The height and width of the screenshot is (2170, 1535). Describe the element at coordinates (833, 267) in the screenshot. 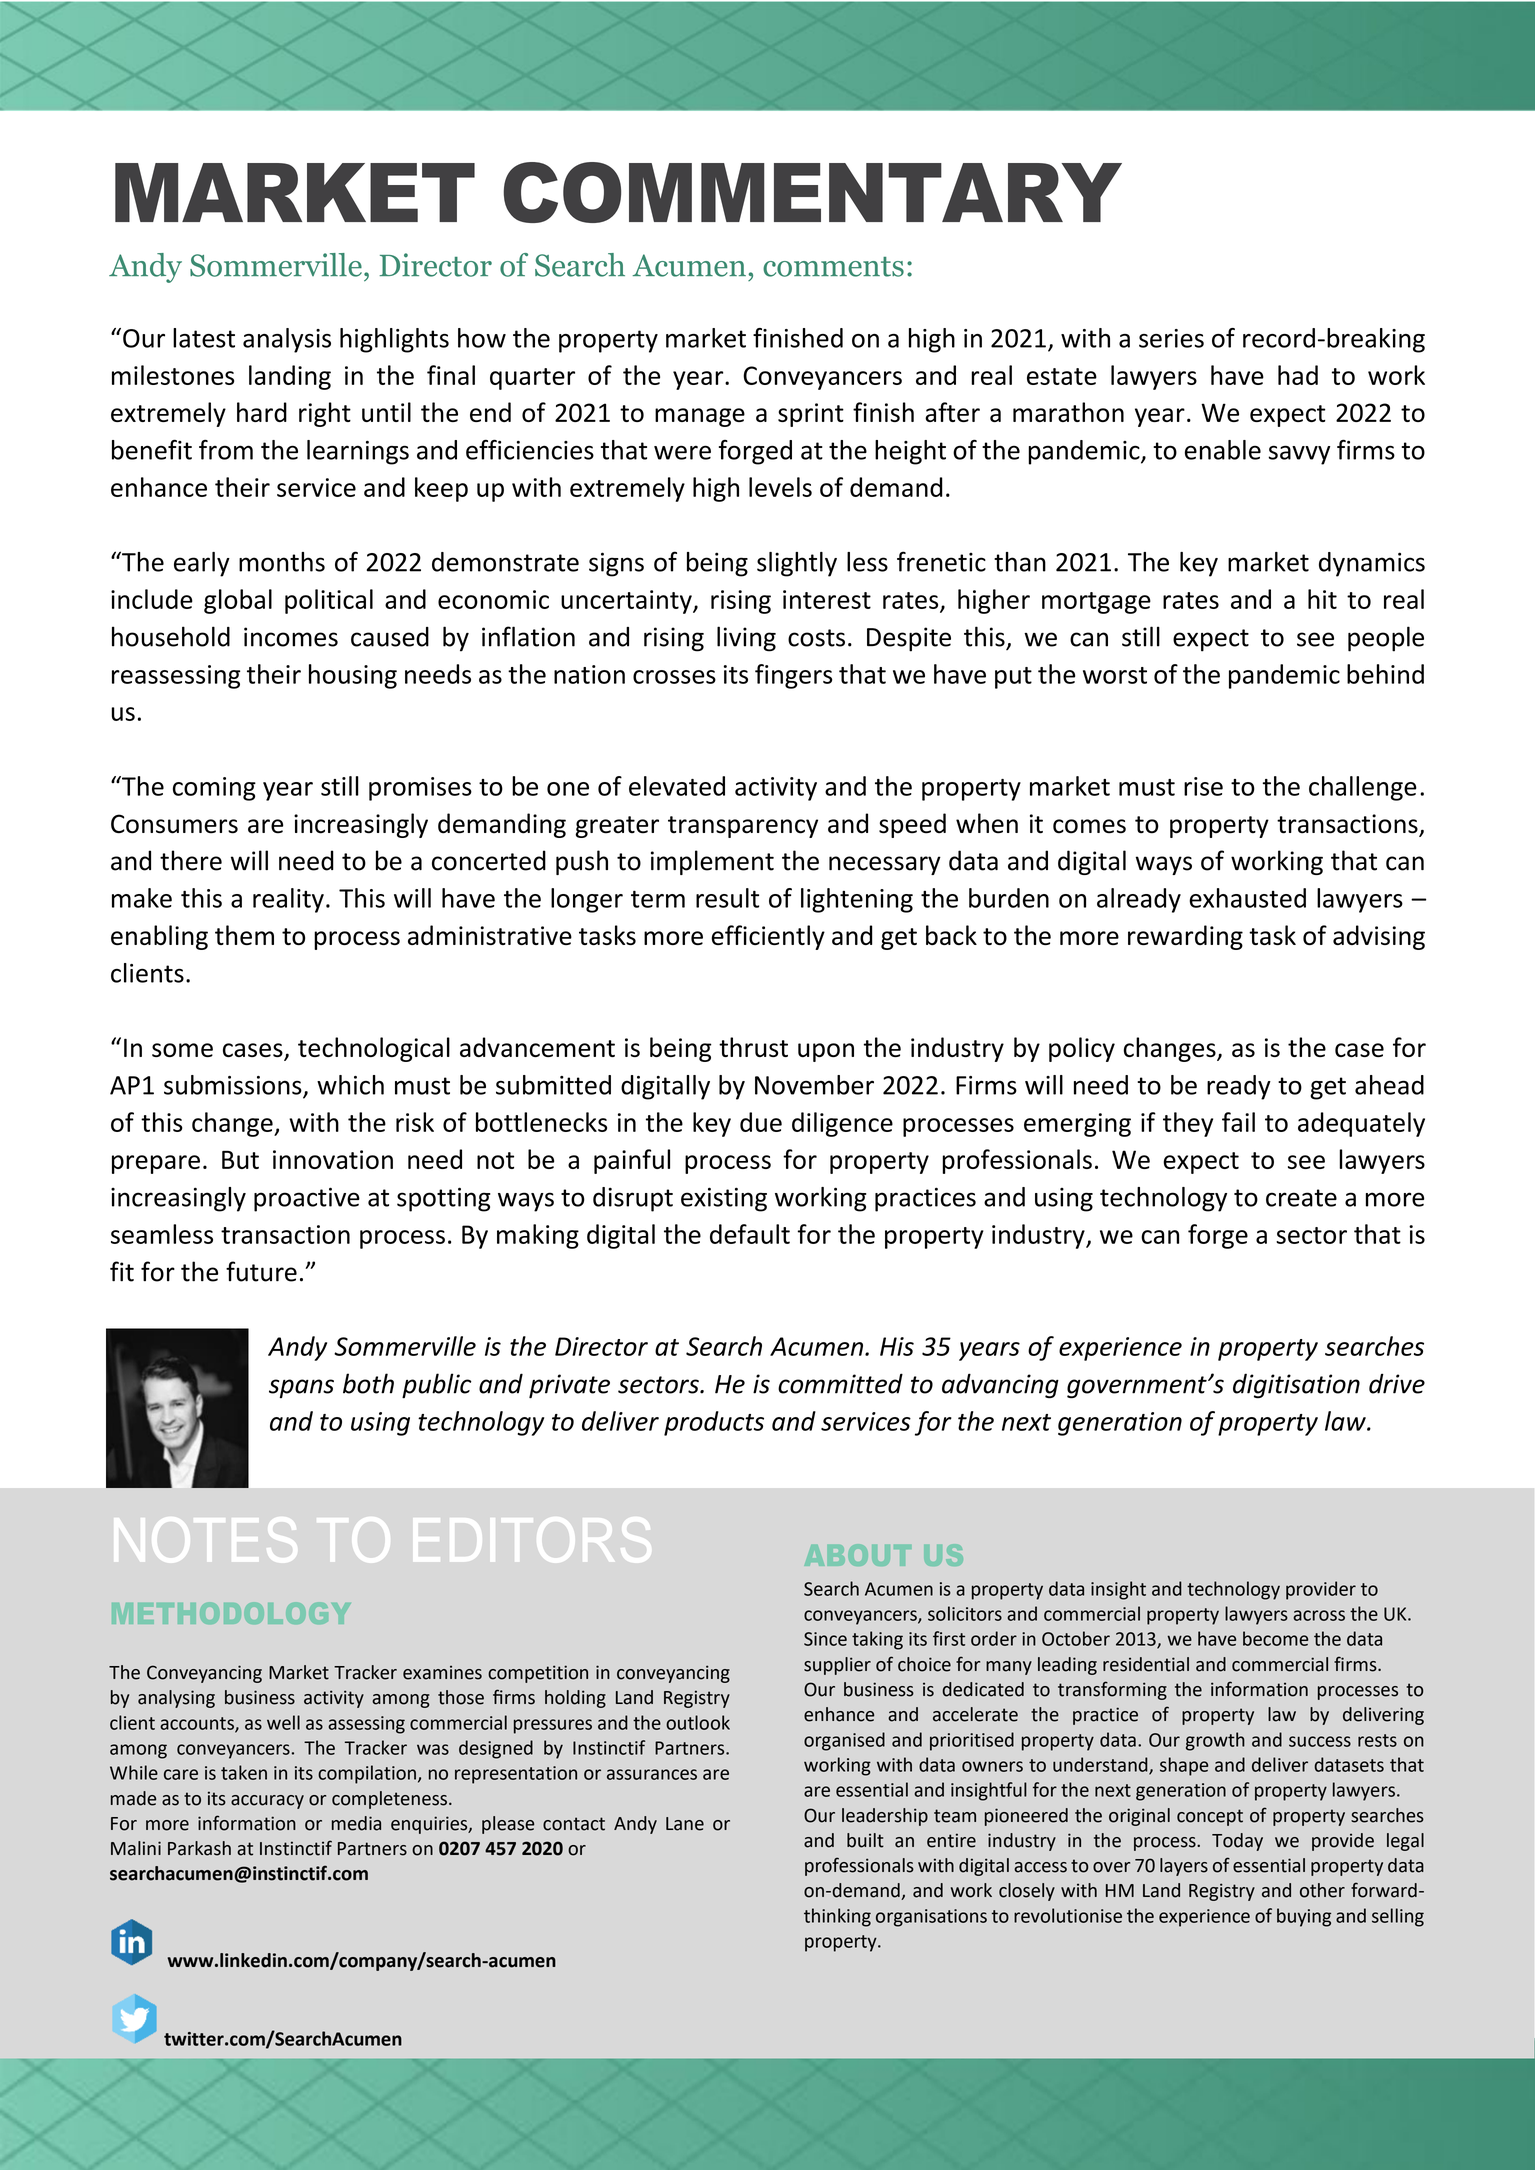

I see `comments` at that location.
